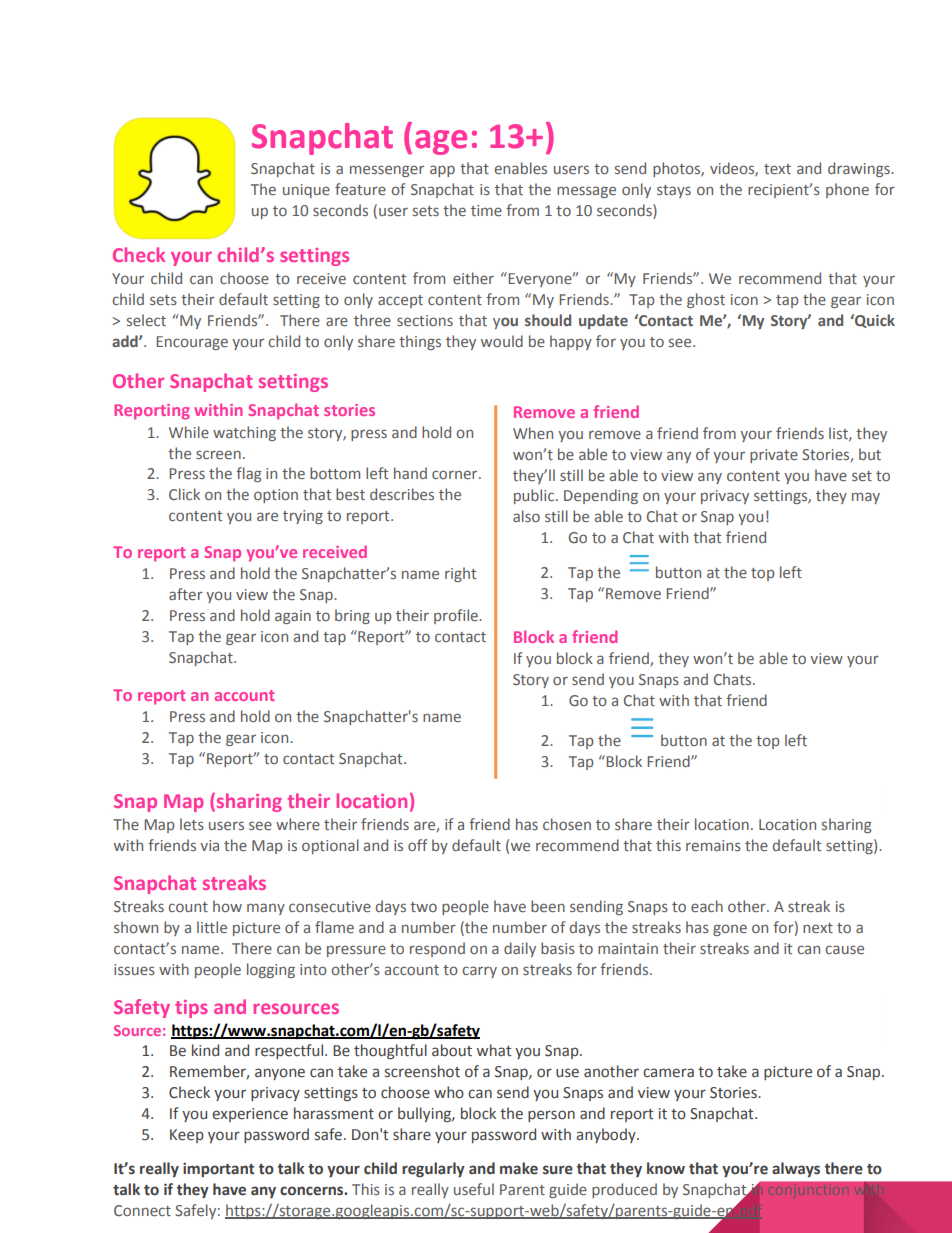 This document has height=1233, width=952. Describe the element at coordinates (293, 617) in the document. I see `again` at that location.
